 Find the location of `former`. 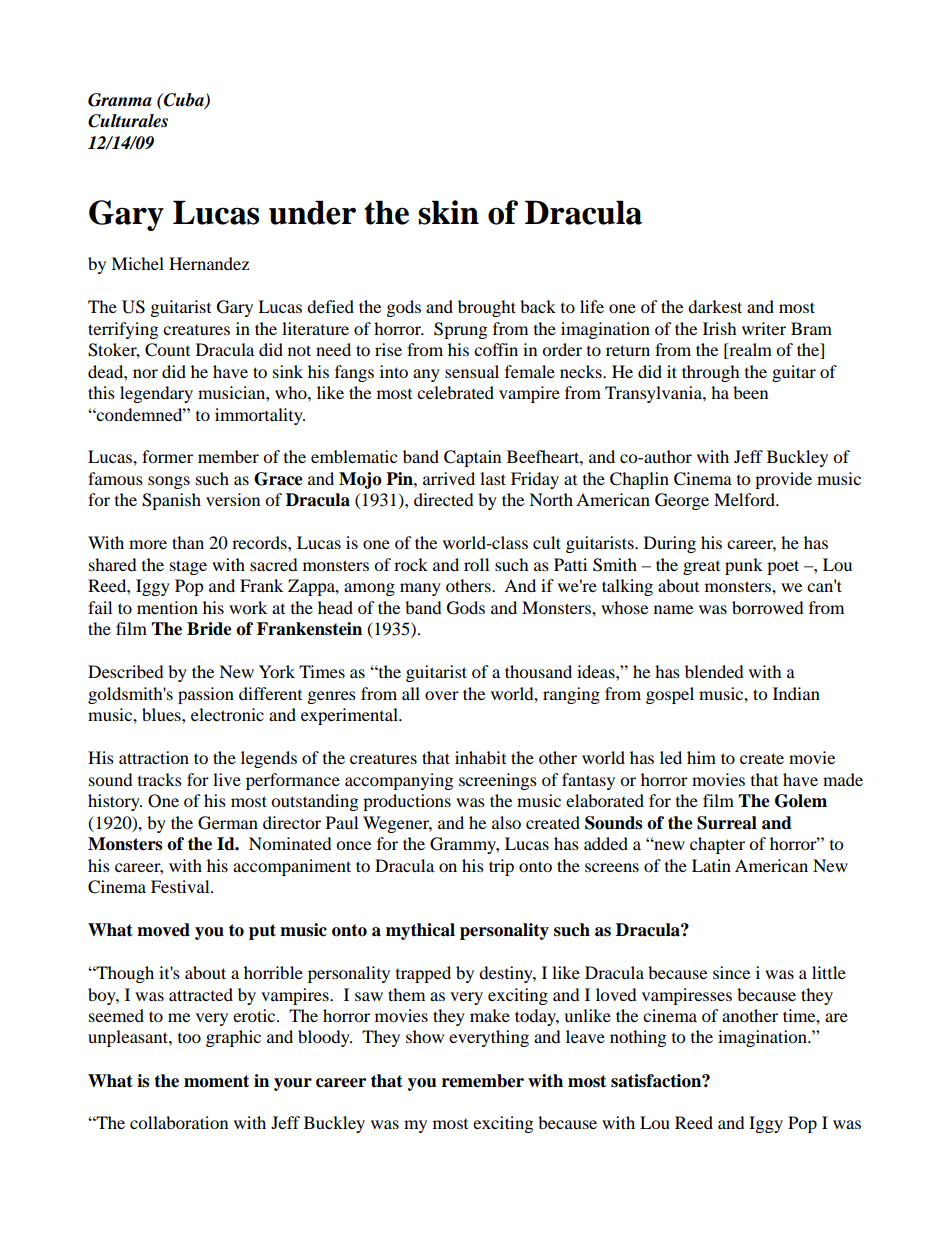

former is located at coordinates (167, 456).
